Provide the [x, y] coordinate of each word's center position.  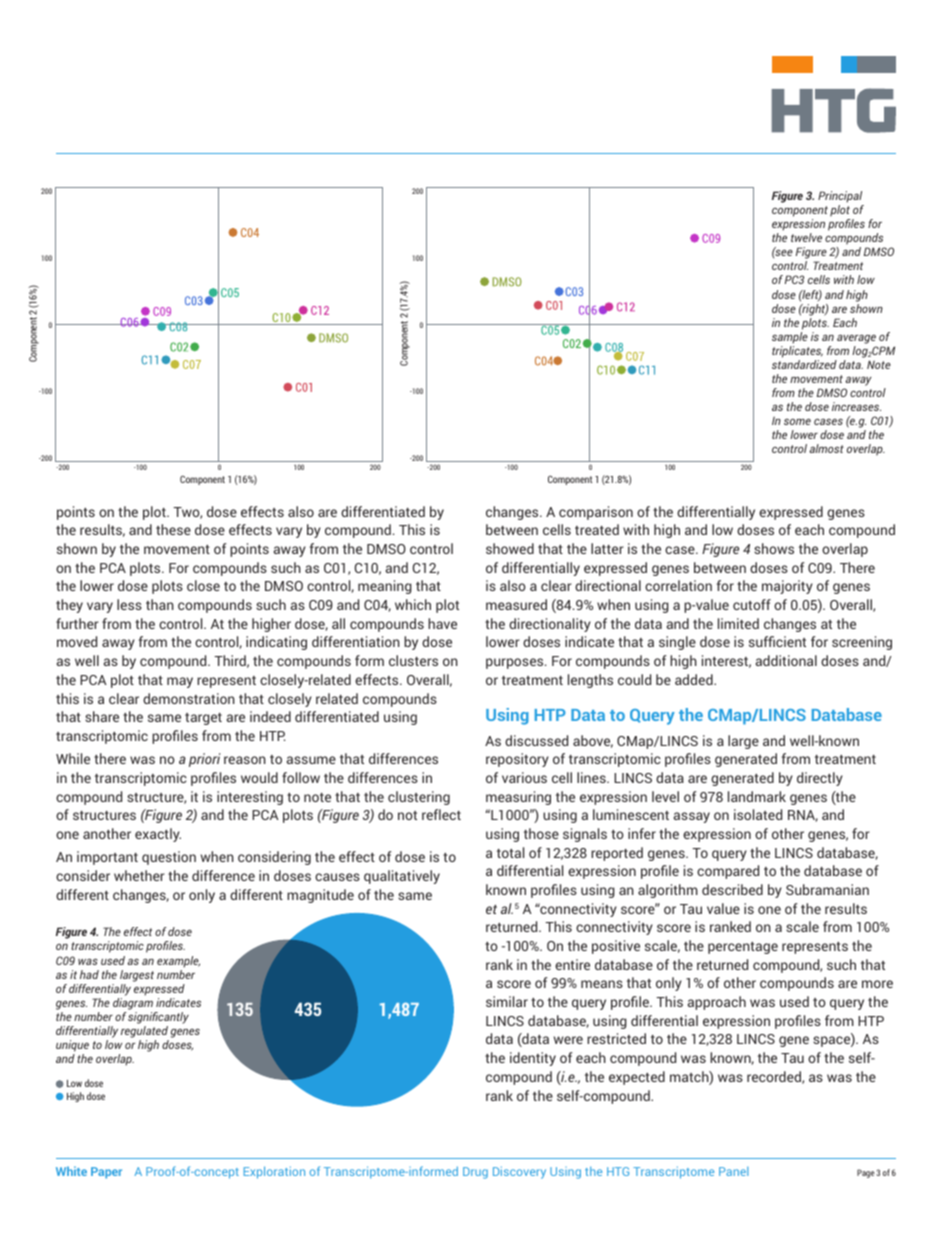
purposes [516, 663]
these [173, 529]
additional [786, 660]
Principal [841, 198]
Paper [106, 1173]
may [180, 682]
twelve [806, 237]
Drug [475, 1173]
